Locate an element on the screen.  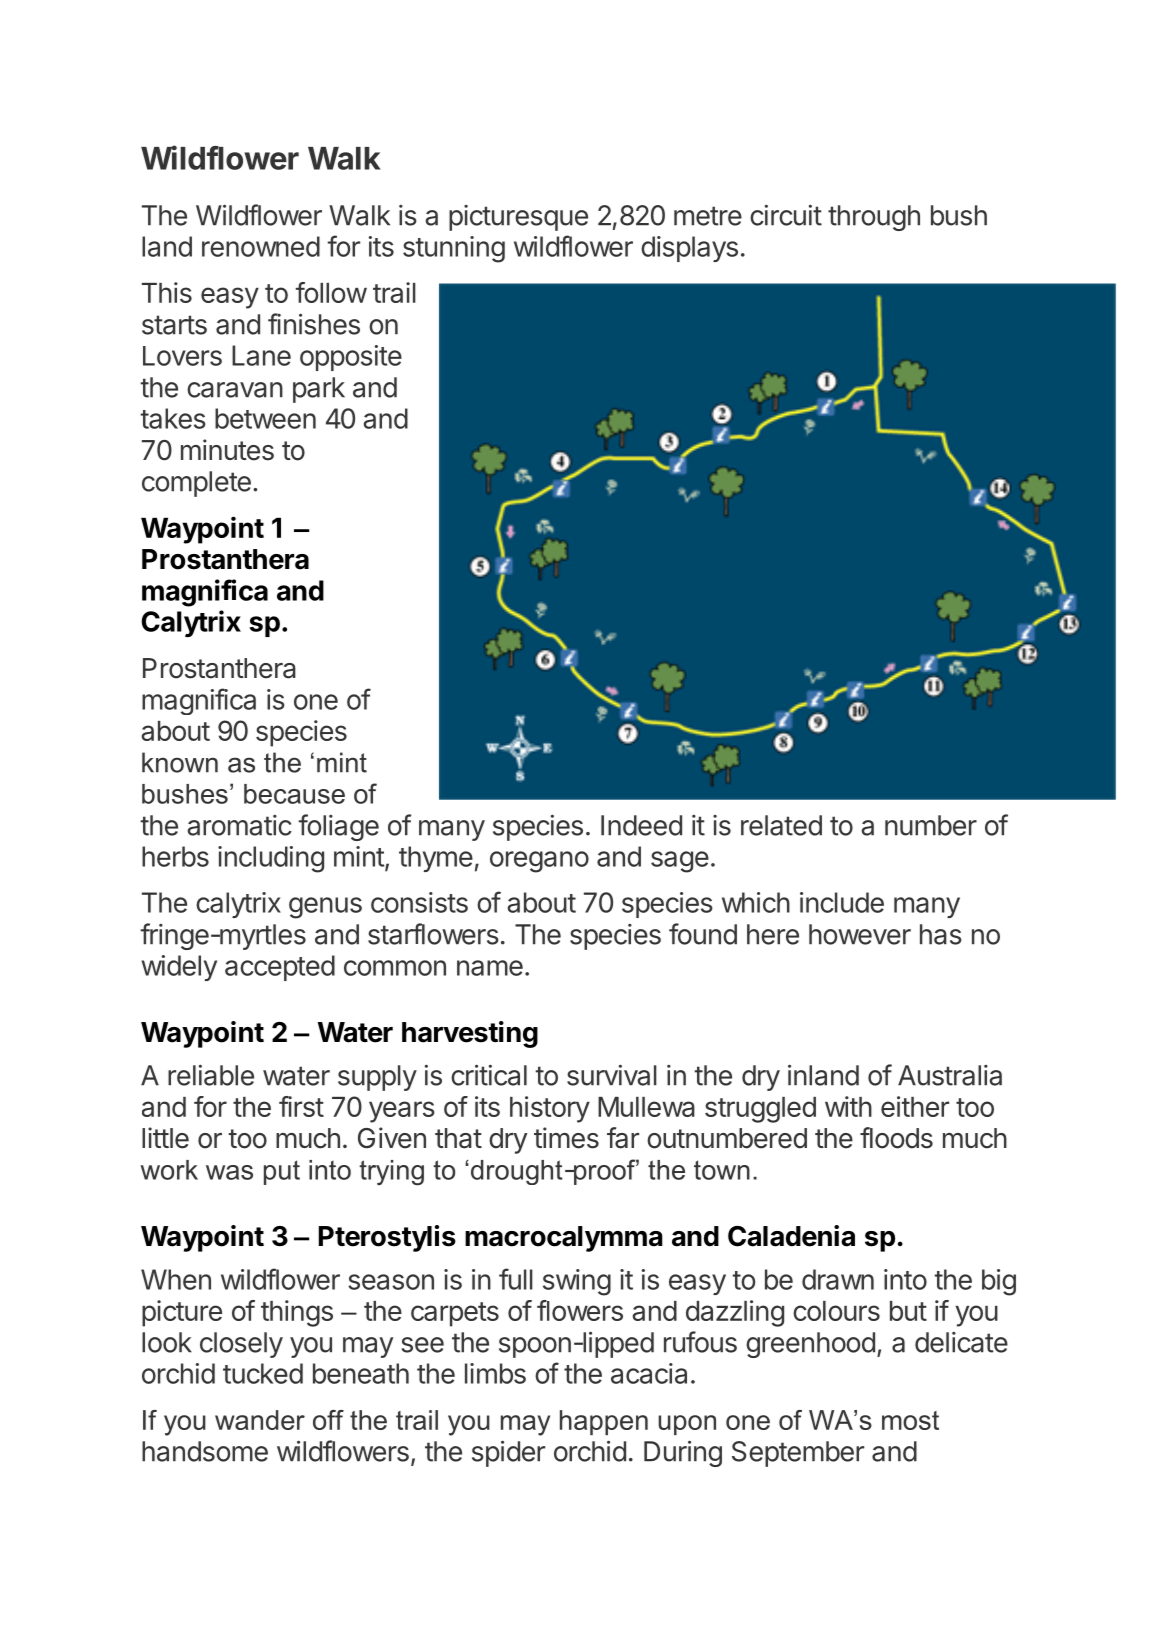
oregano is located at coordinates (539, 862).
